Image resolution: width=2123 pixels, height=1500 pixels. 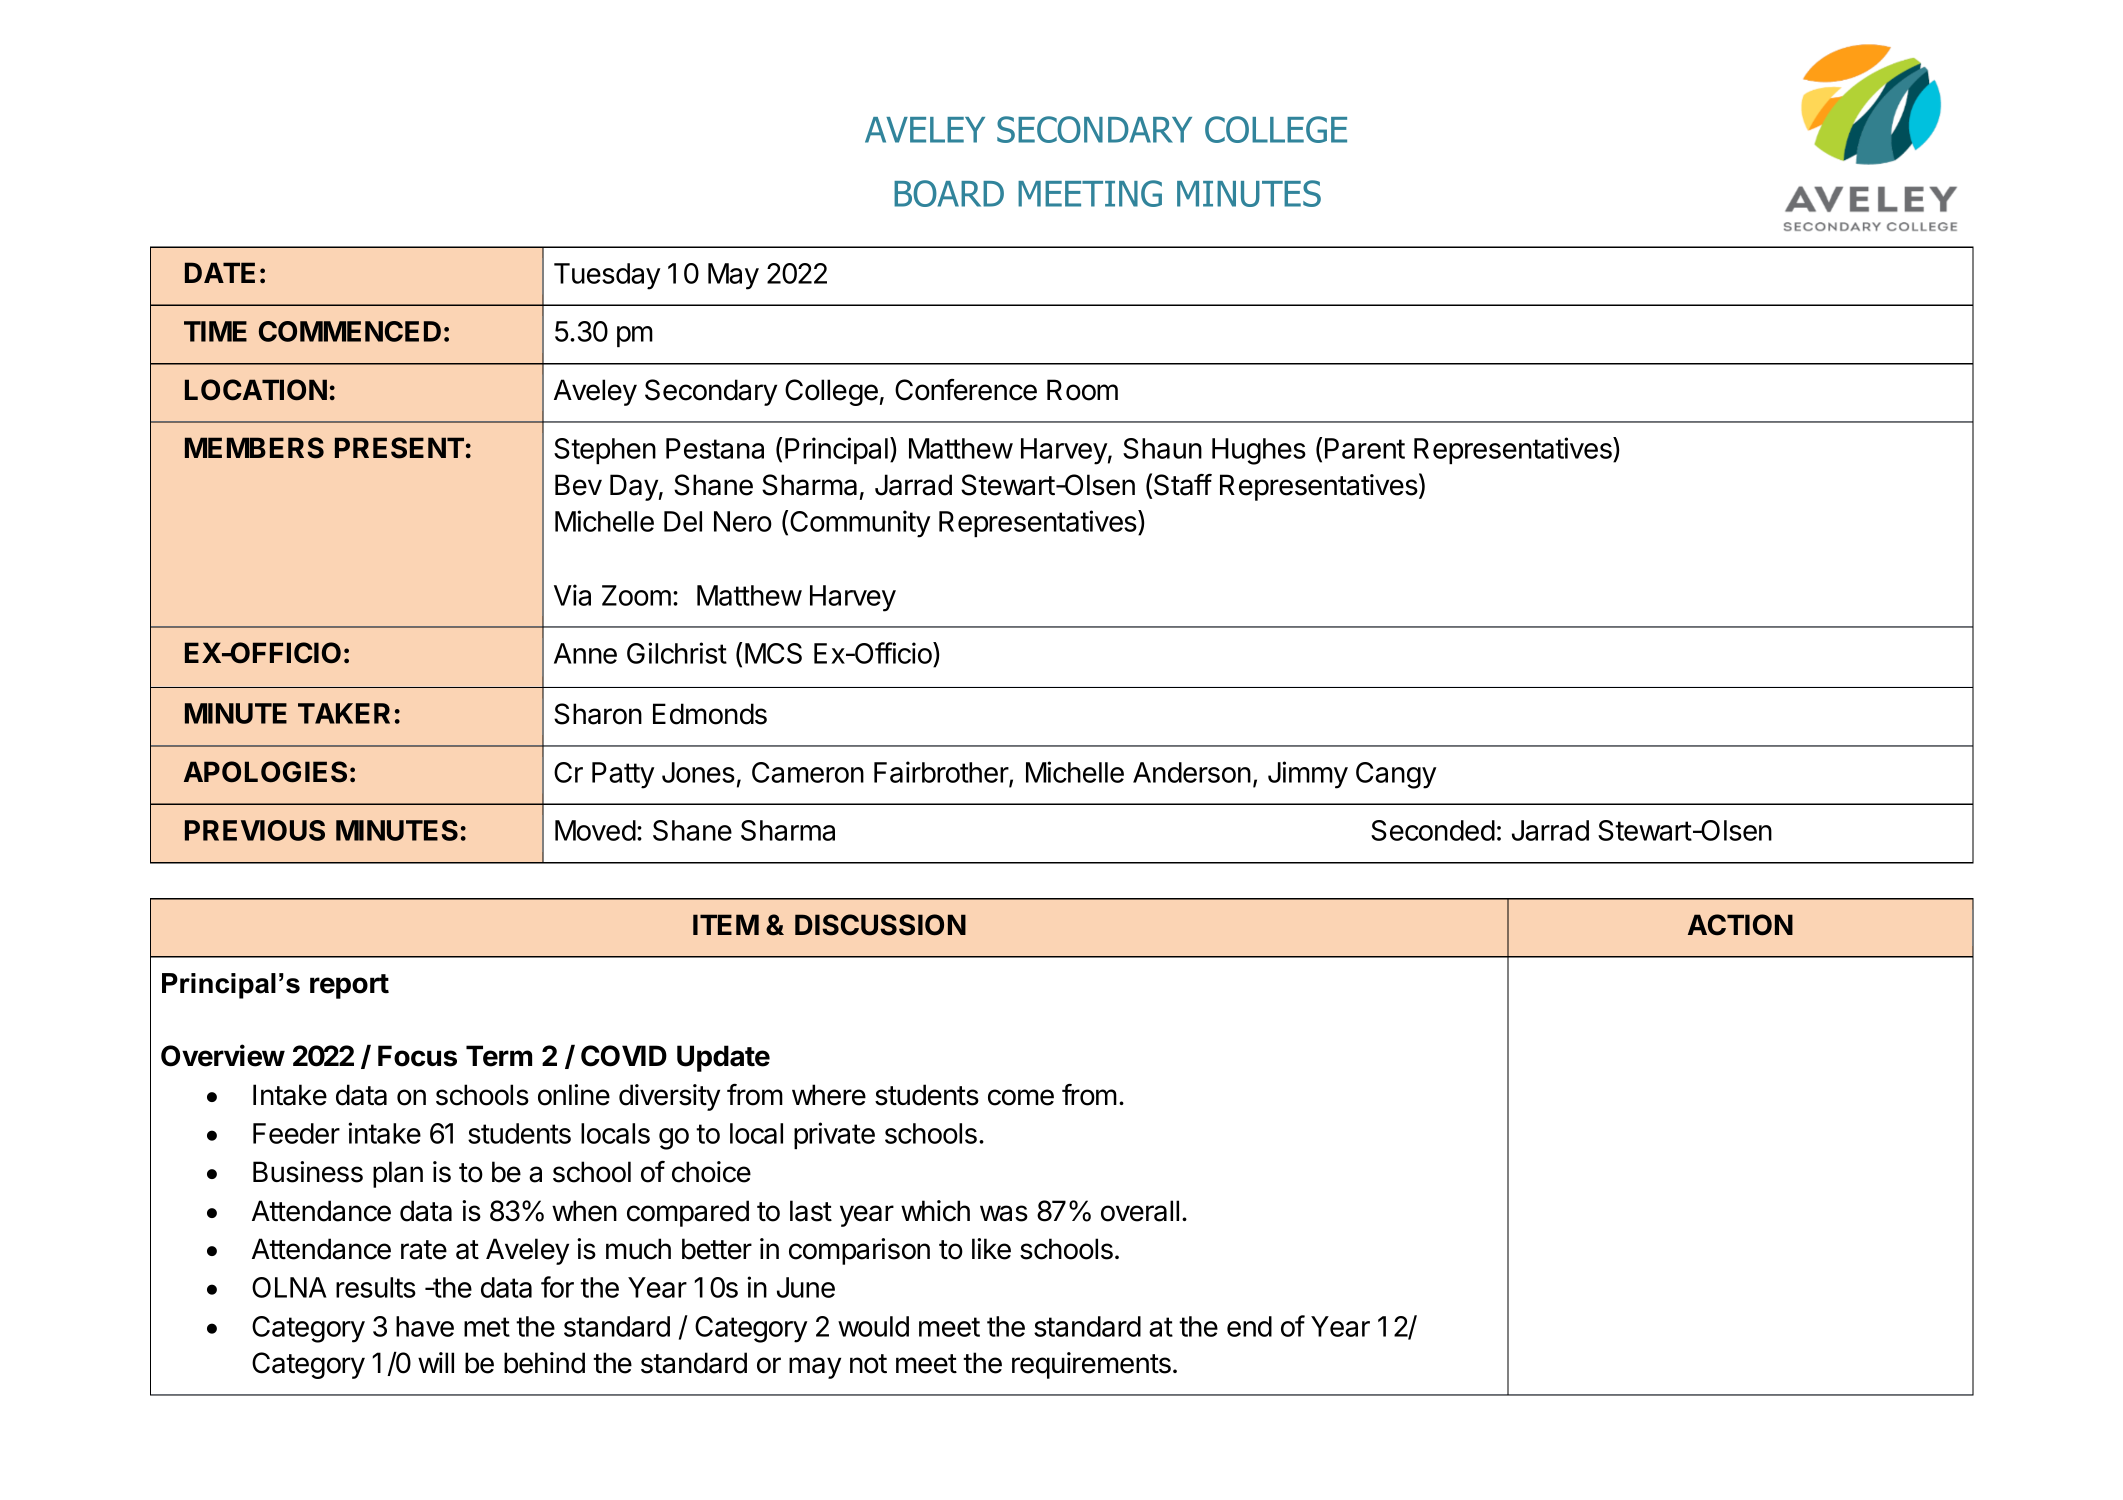 What do you see at coordinates (873, 1326) in the image?
I see `would` at bounding box center [873, 1326].
